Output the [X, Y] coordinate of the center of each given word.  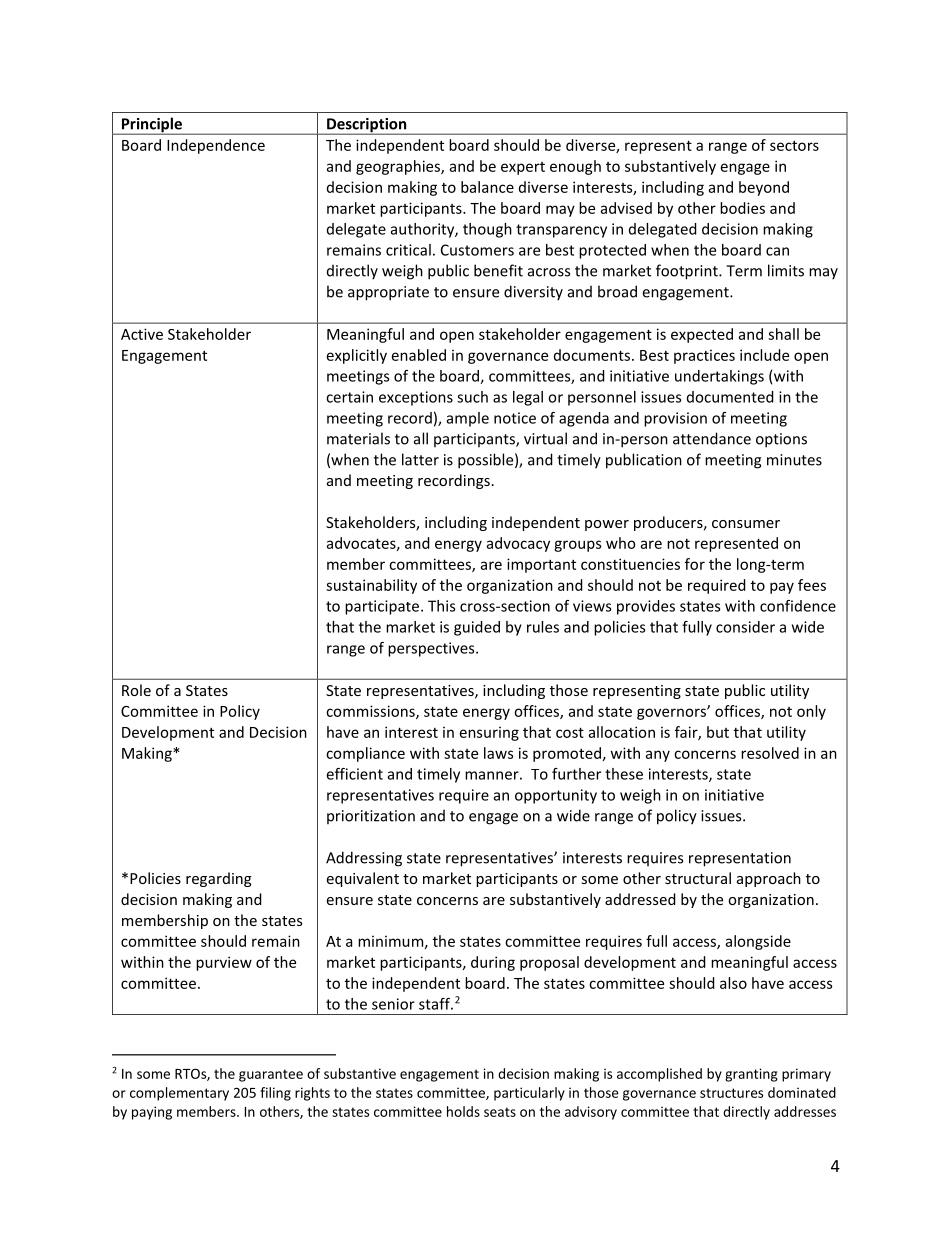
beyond [764, 188]
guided [477, 628]
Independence [216, 146]
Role [136, 690]
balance [487, 187]
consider [745, 627]
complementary [179, 1094]
